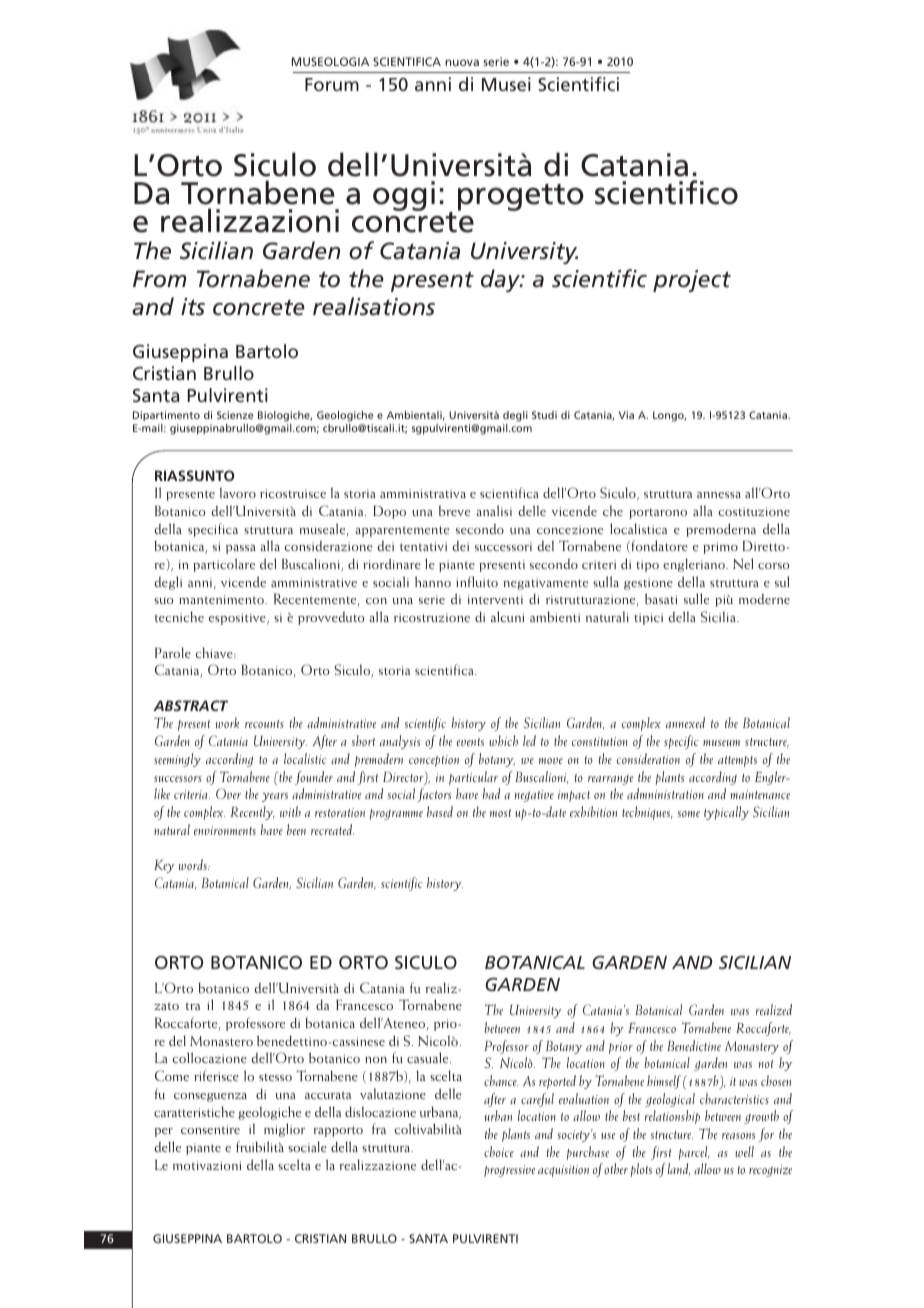 This document has height=1308, width=924. What do you see at coordinates (332, 84) in the document?
I see `Forum` at bounding box center [332, 84].
